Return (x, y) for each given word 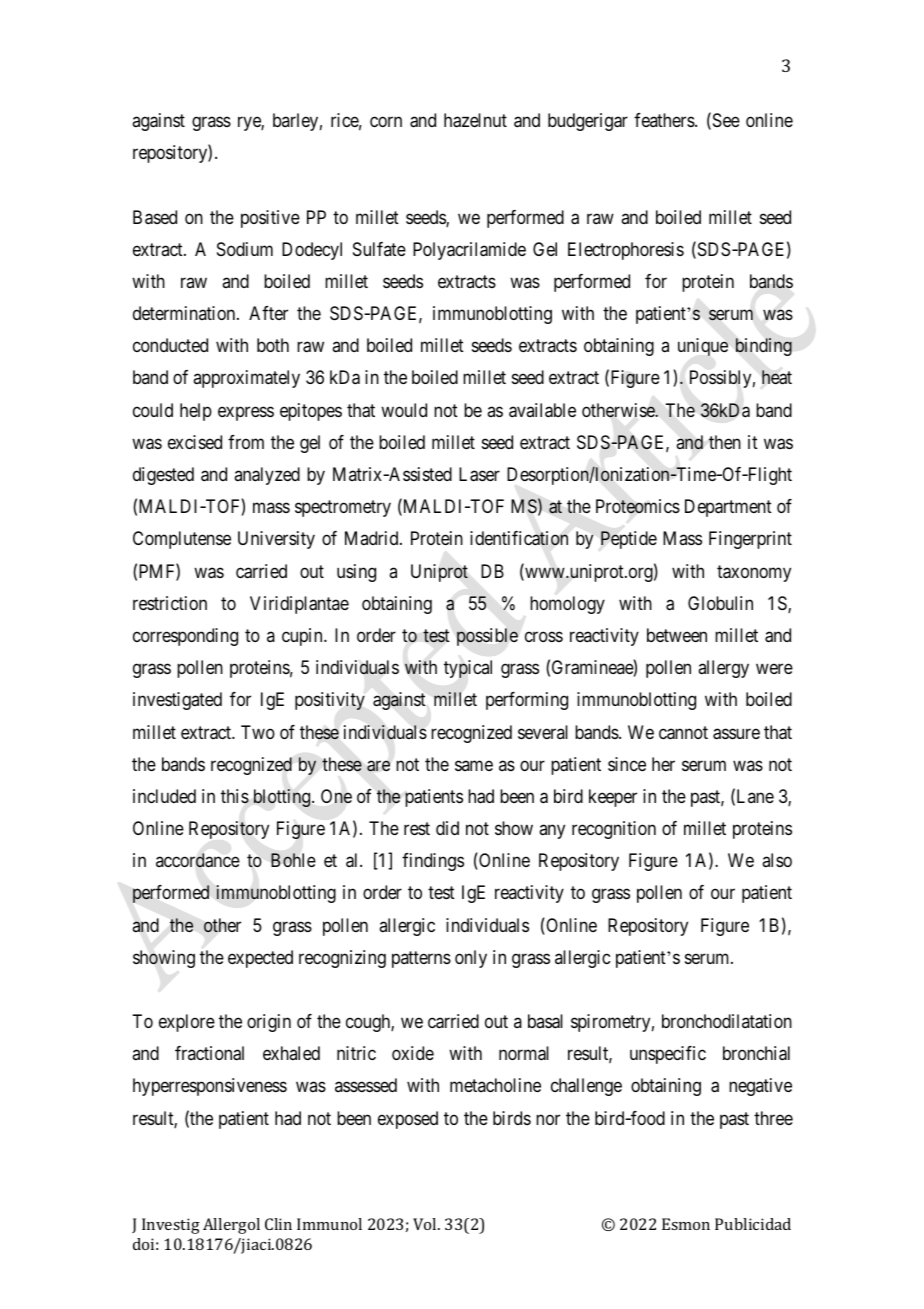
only (471, 959)
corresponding (185, 637)
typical (468, 669)
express (246, 413)
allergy (723, 669)
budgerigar (588, 122)
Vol (426, 1224)
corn (386, 121)
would (404, 410)
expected (260, 959)
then (725, 442)
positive (270, 219)
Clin (278, 1224)
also (777, 860)
